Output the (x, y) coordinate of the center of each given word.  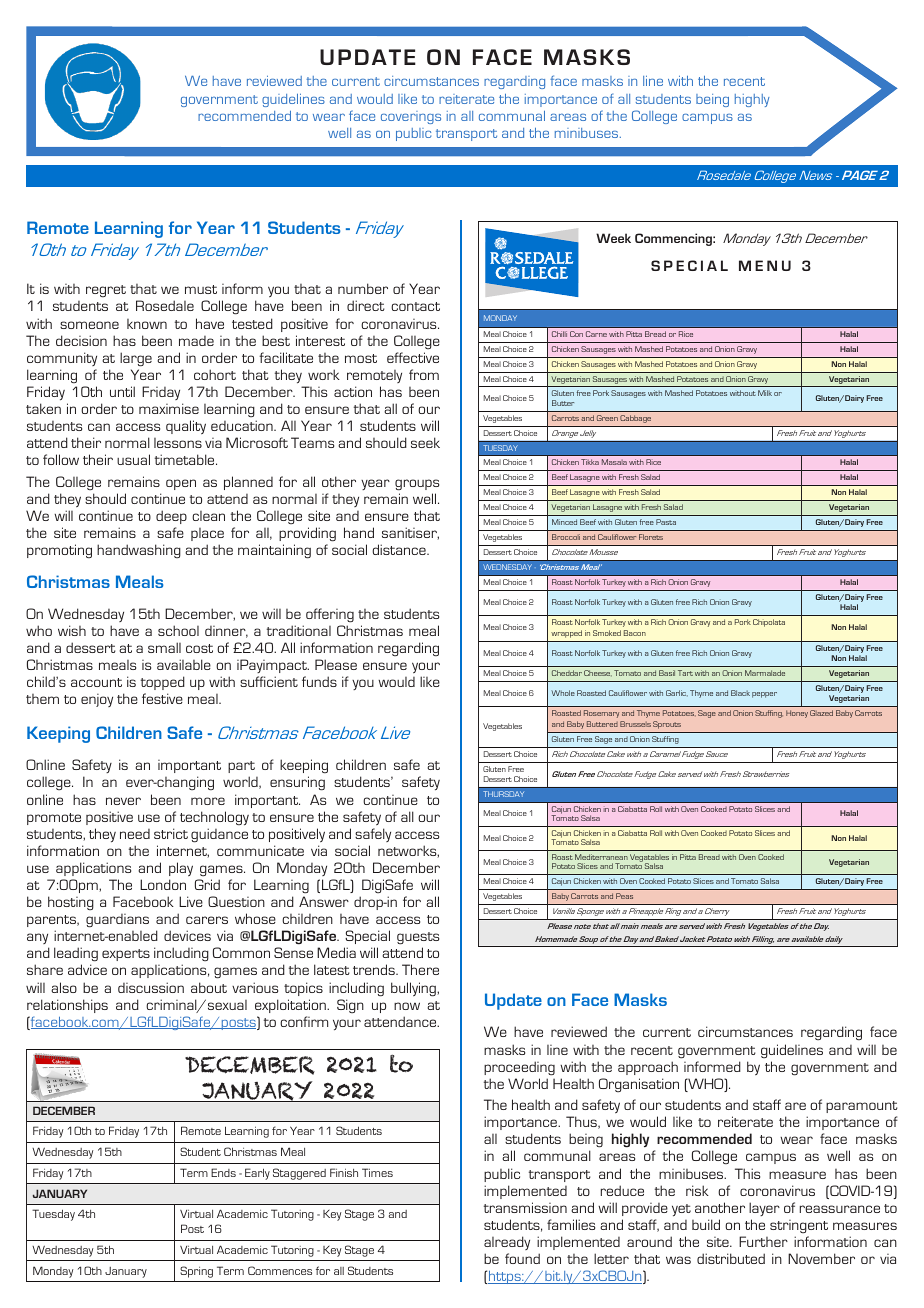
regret (106, 291)
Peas (624, 896)
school (178, 630)
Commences (280, 1270)
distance (400, 549)
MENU (765, 265)
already (507, 1243)
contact (415, 306)
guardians (117, 921)
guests (418, 938)
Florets (651, 537)
